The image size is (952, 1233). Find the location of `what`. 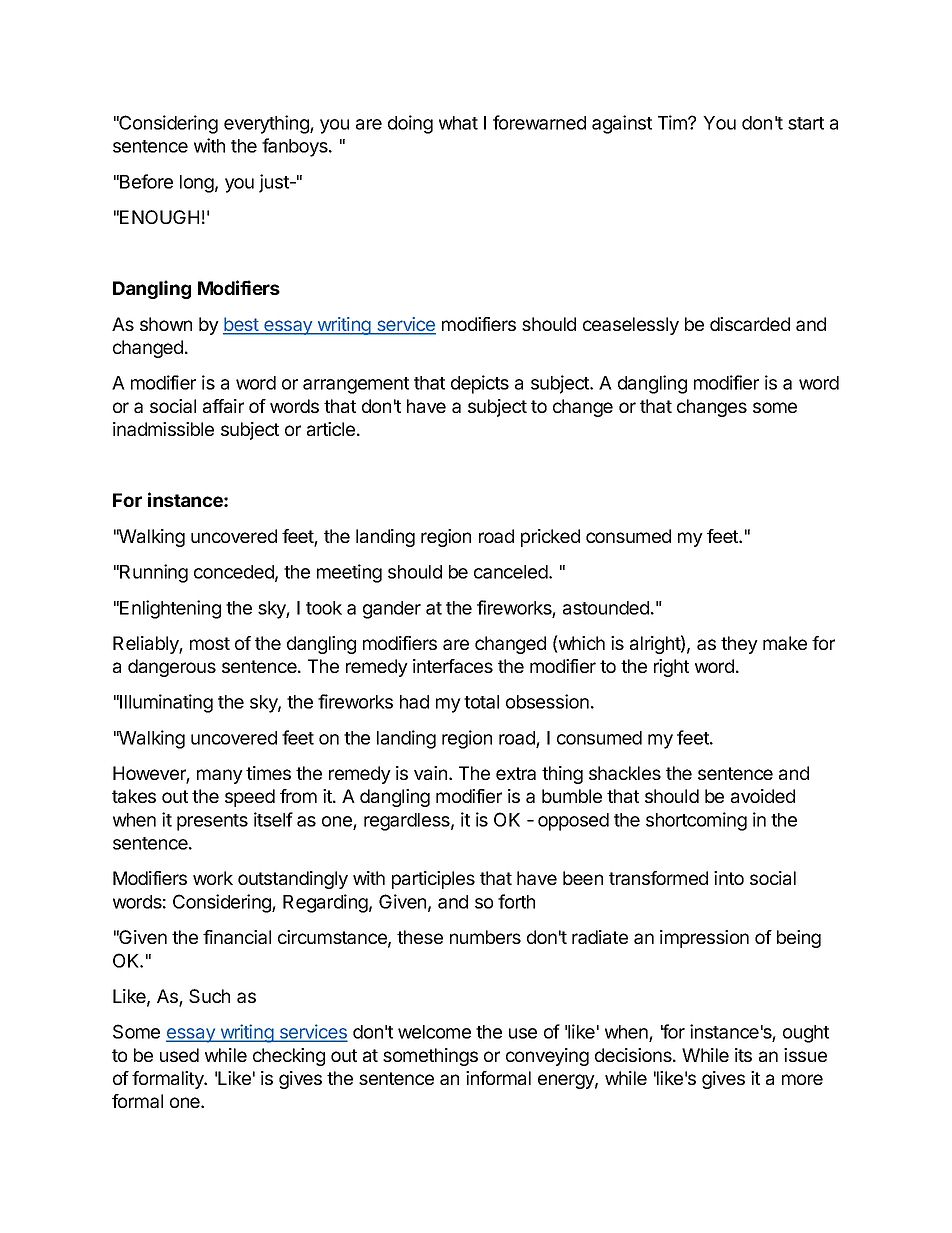

what is located at coordinates (458, 123).
